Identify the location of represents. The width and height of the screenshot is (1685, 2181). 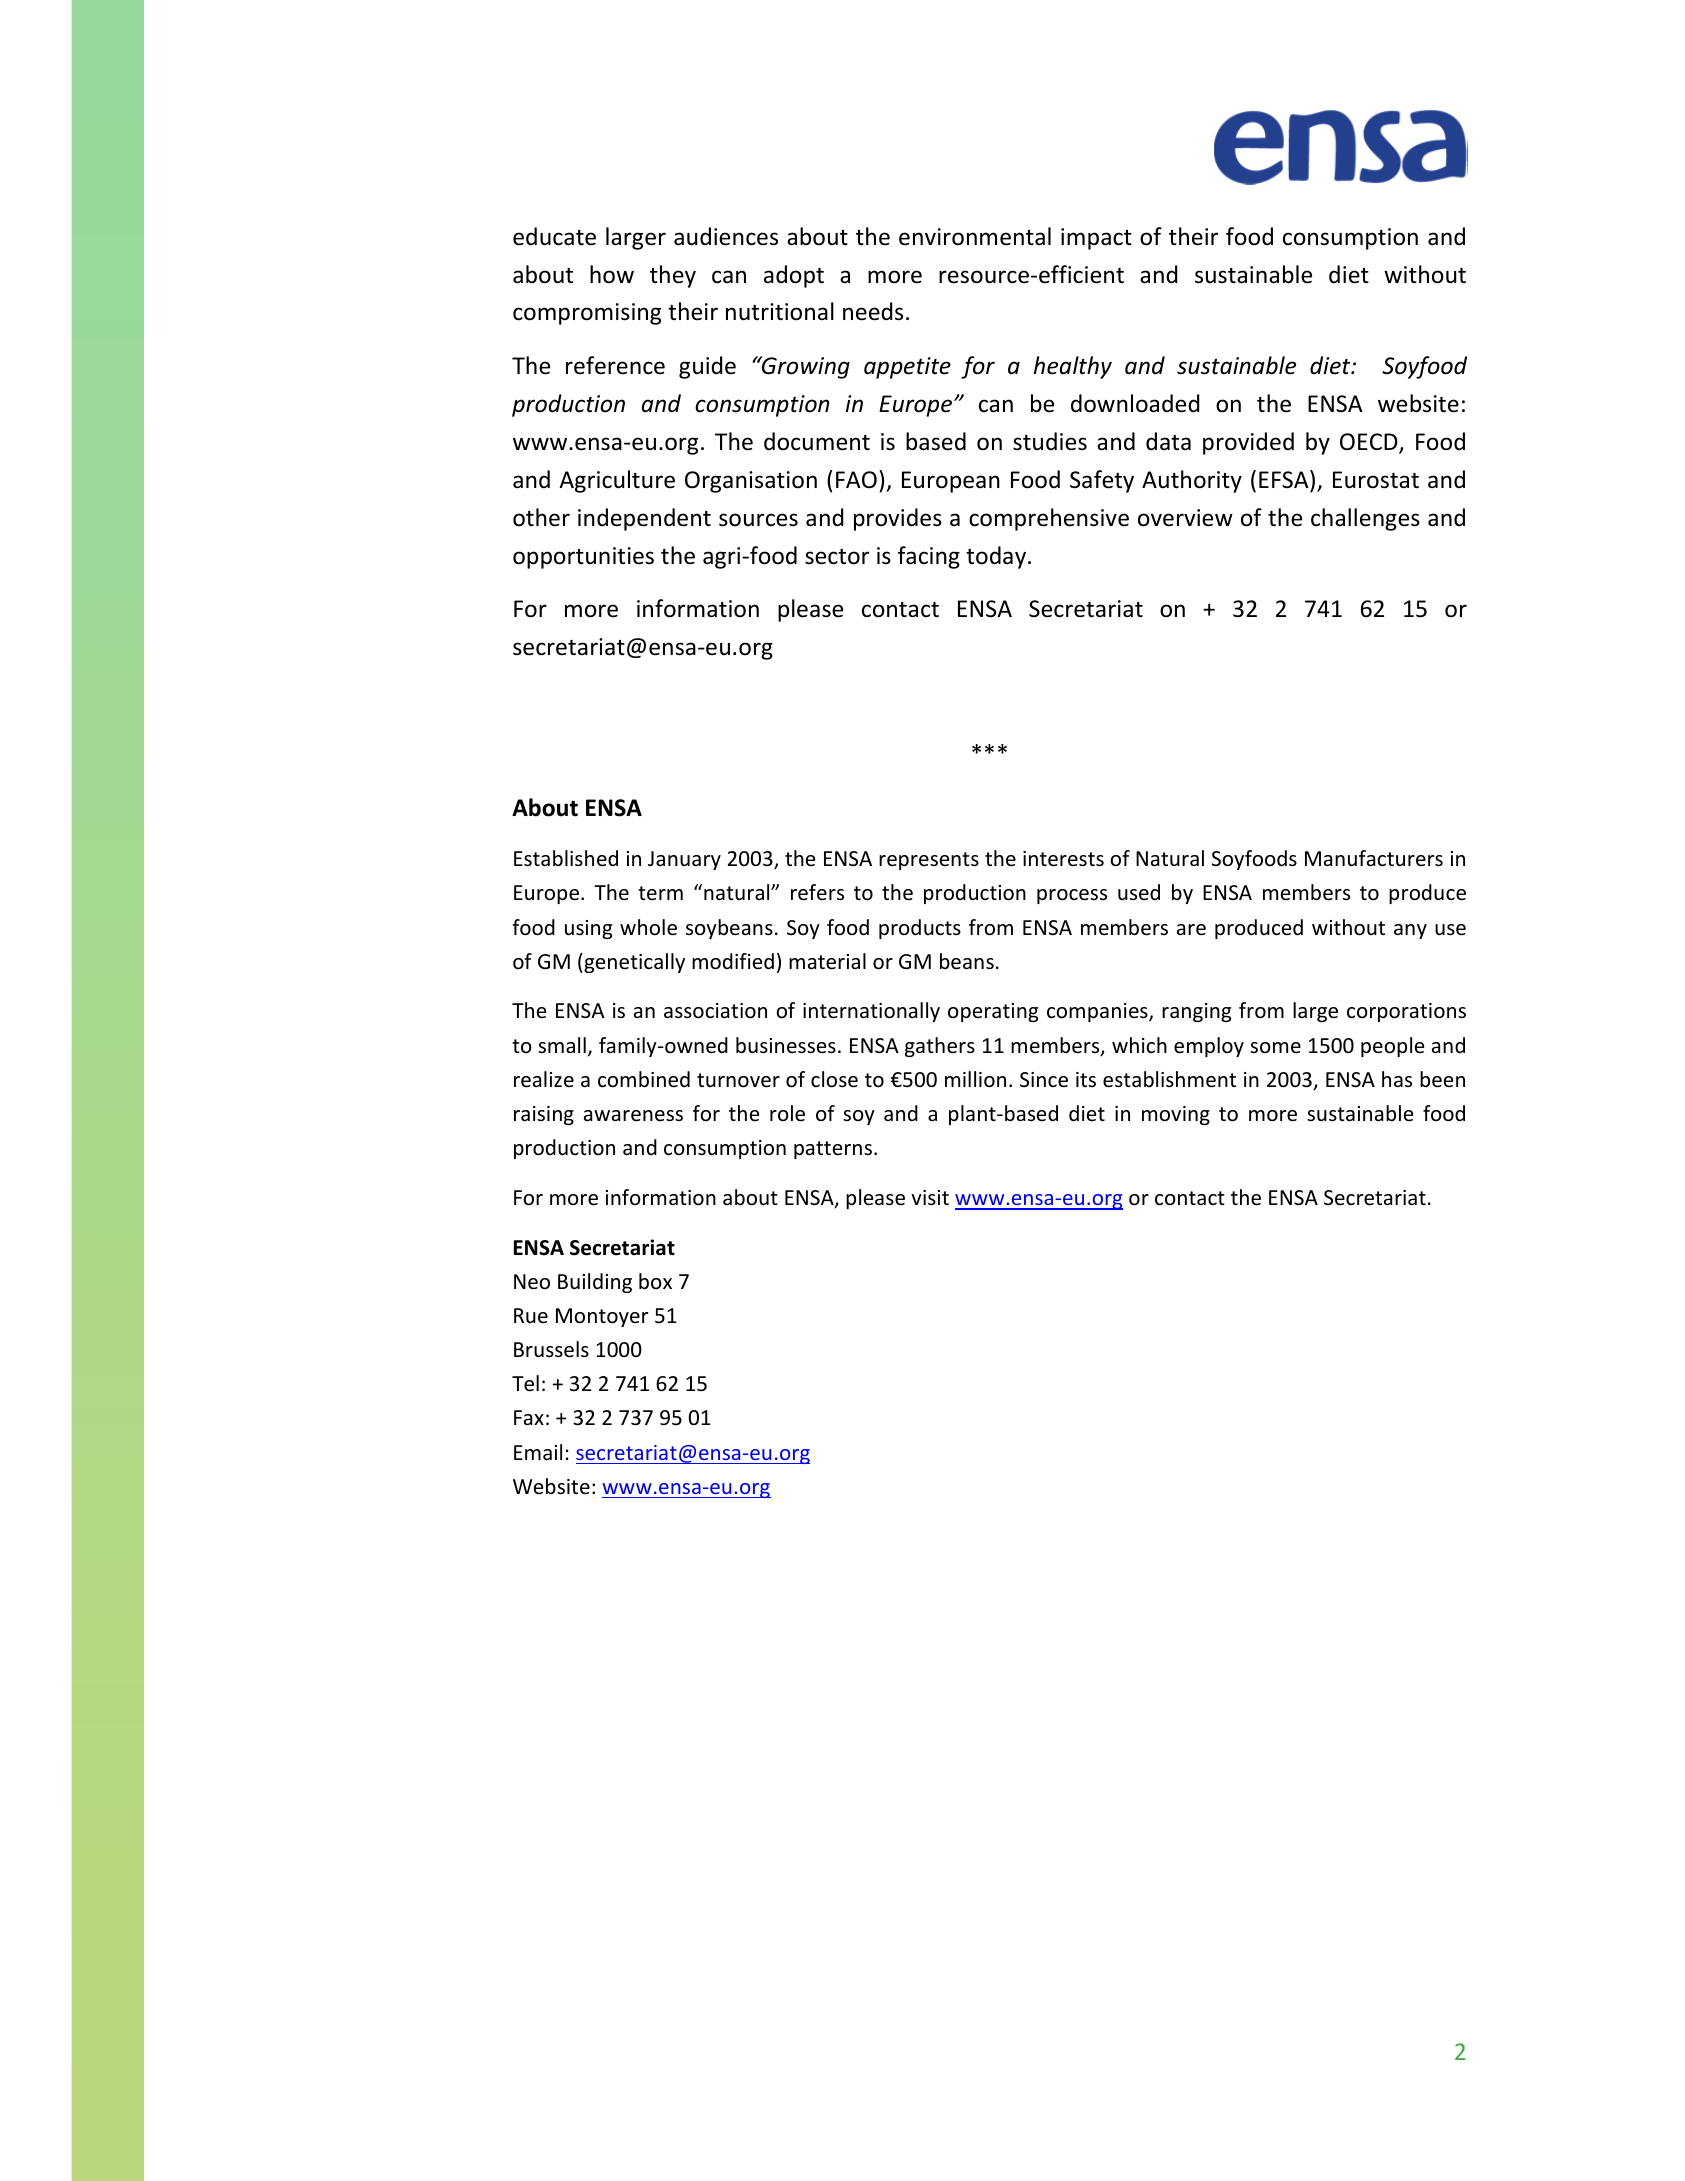
(929, 861).
